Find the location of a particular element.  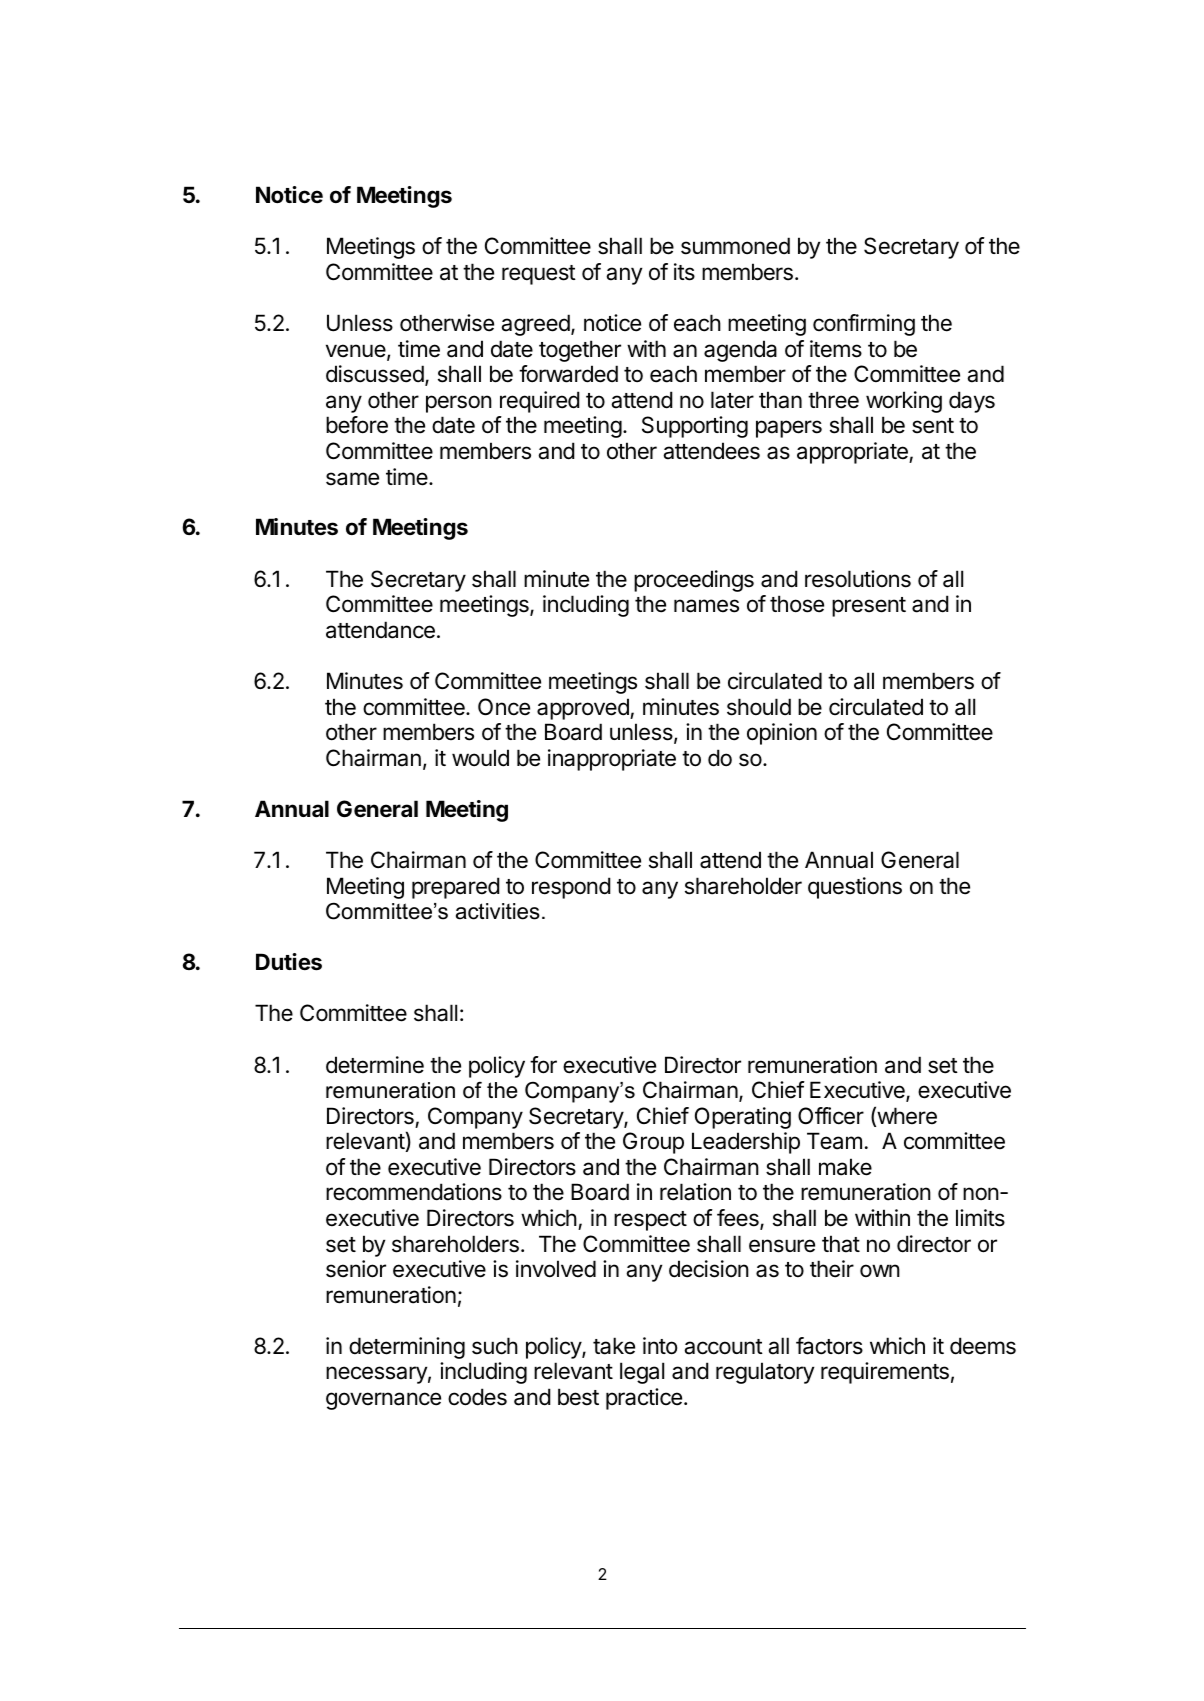

resolutions is located at coordinates (858, 579).
